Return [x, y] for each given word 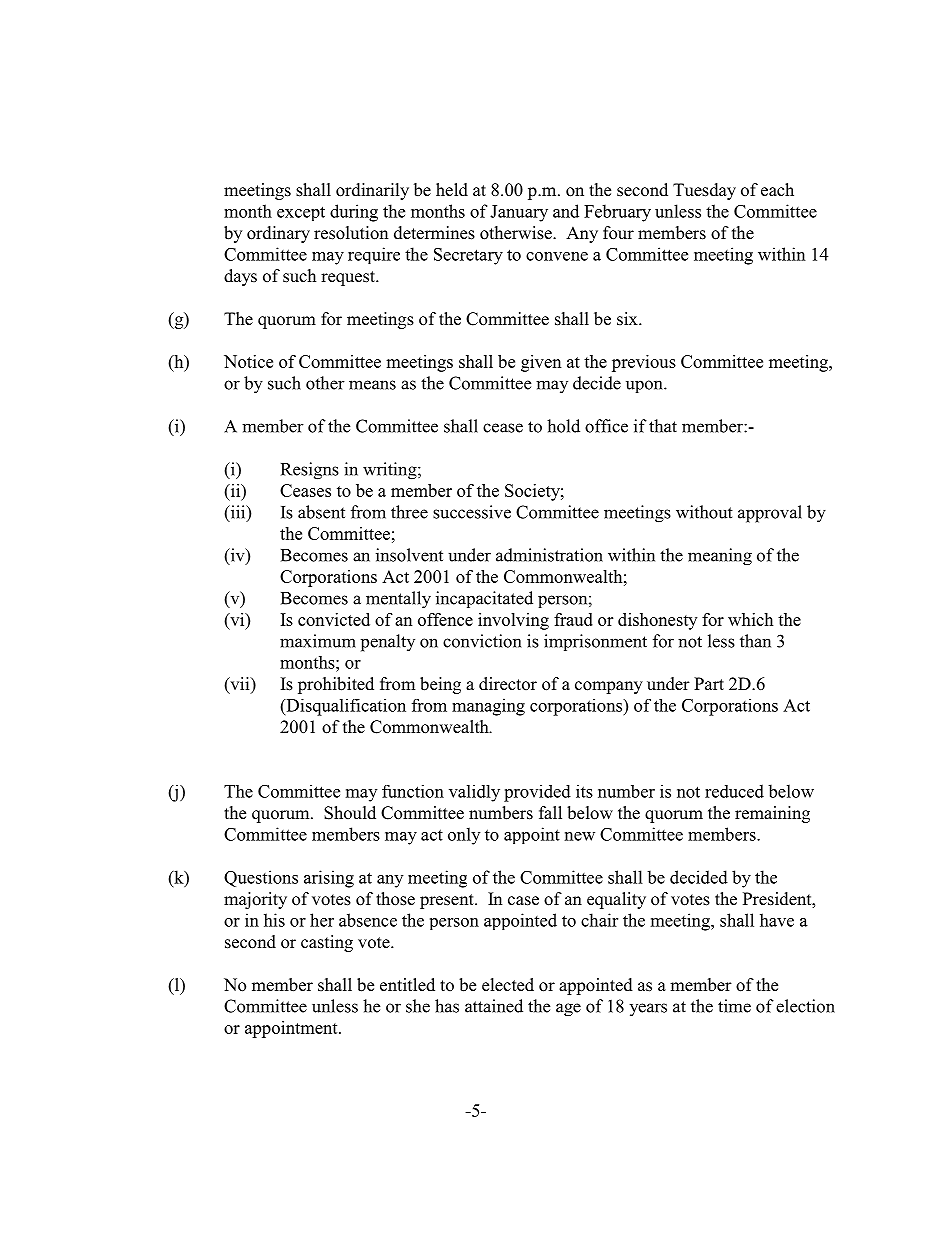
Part [709, 683]
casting [327, 943]
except [301, 213]
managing [488, 707]
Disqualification [345, 707]
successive [472, 512]
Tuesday [704, 191]
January [519, 213]
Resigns [310, 471]
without [704, 512]
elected [508, 985]
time [734, 1006]
